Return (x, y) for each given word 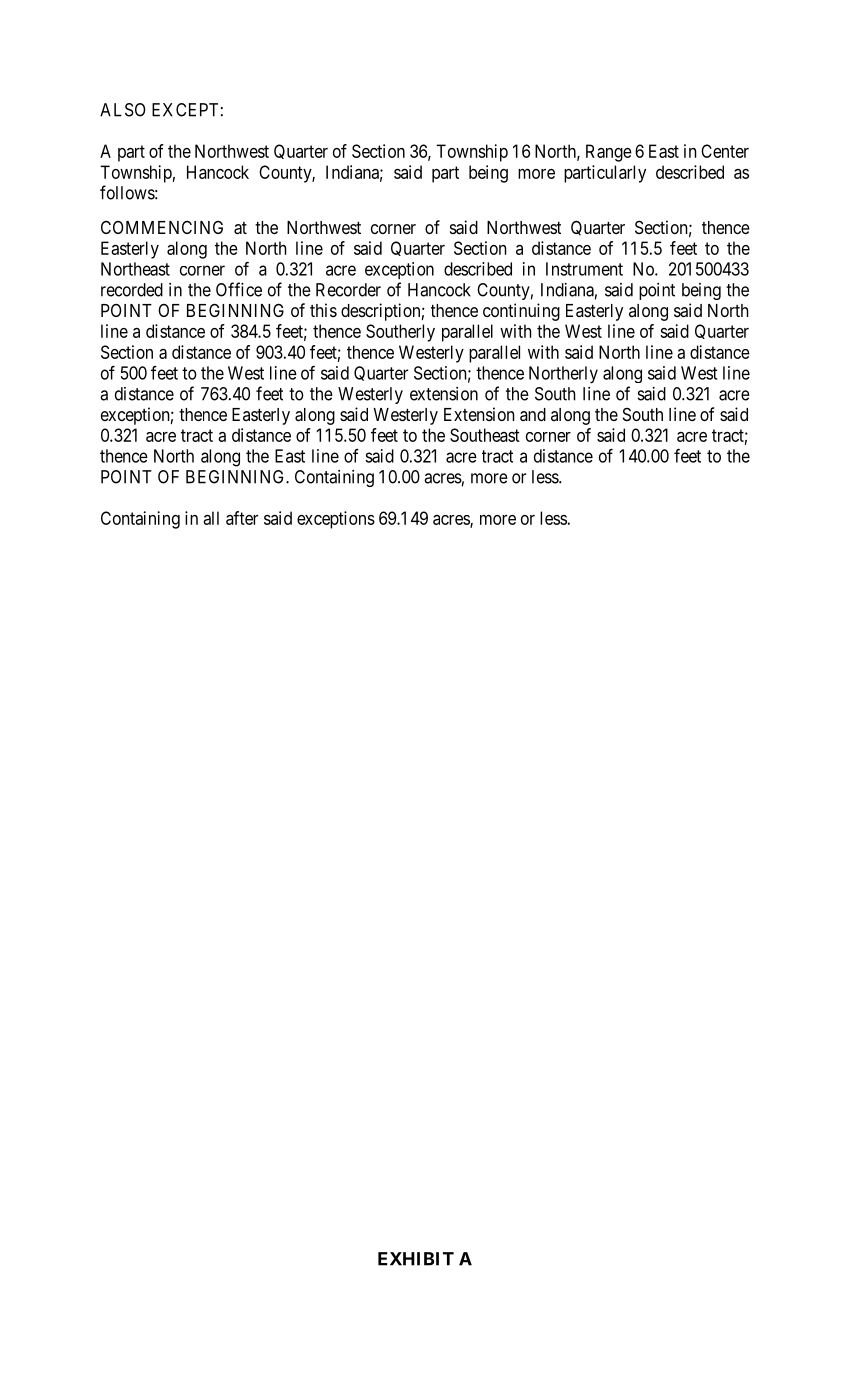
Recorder (348, 290)
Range (609, 153)
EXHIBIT (416, 1259)
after (242, 518)
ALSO (123, 110)
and (533, 414)
